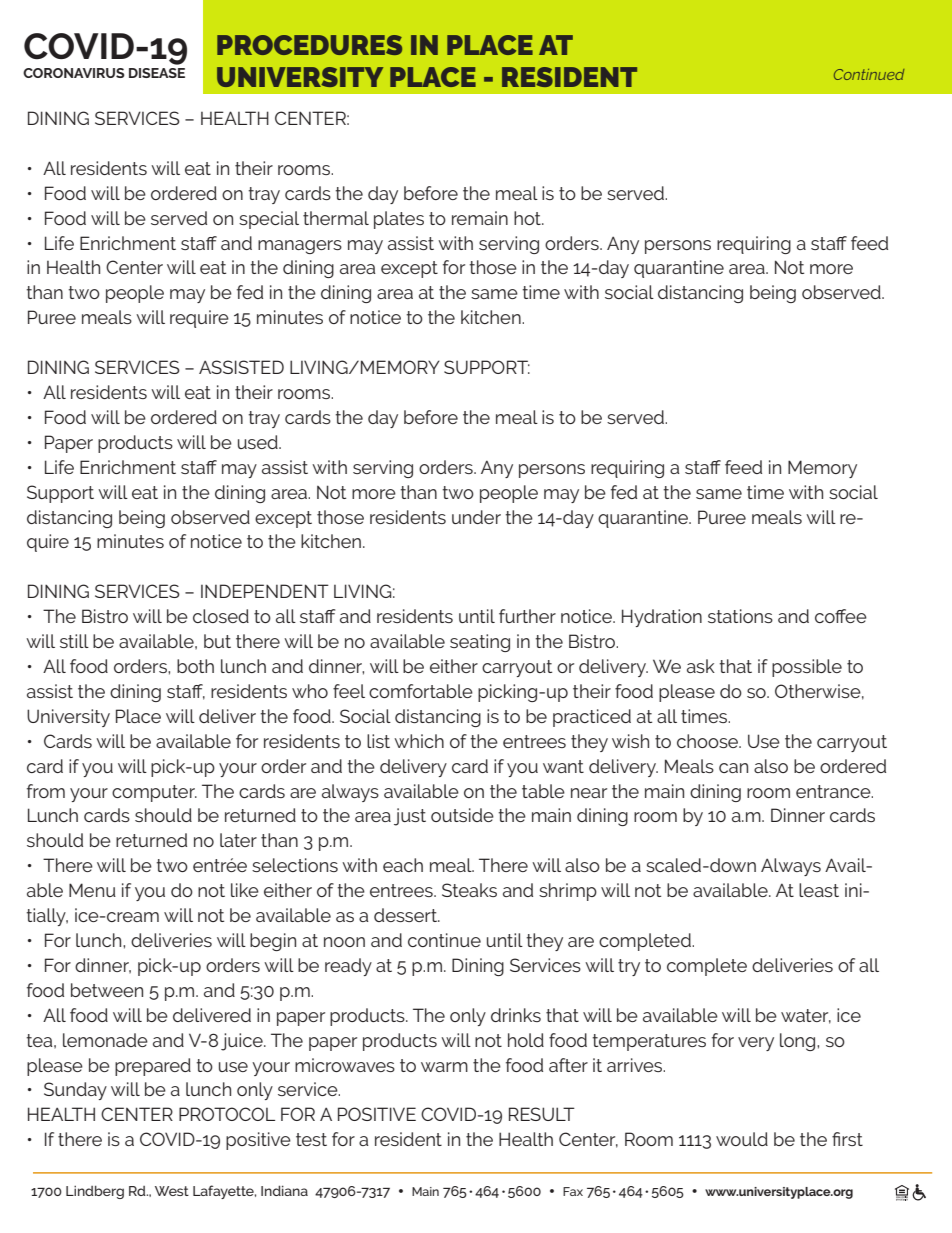  Describe the element at coordinates (740, 616) in the page. I see `stations` at that location.
